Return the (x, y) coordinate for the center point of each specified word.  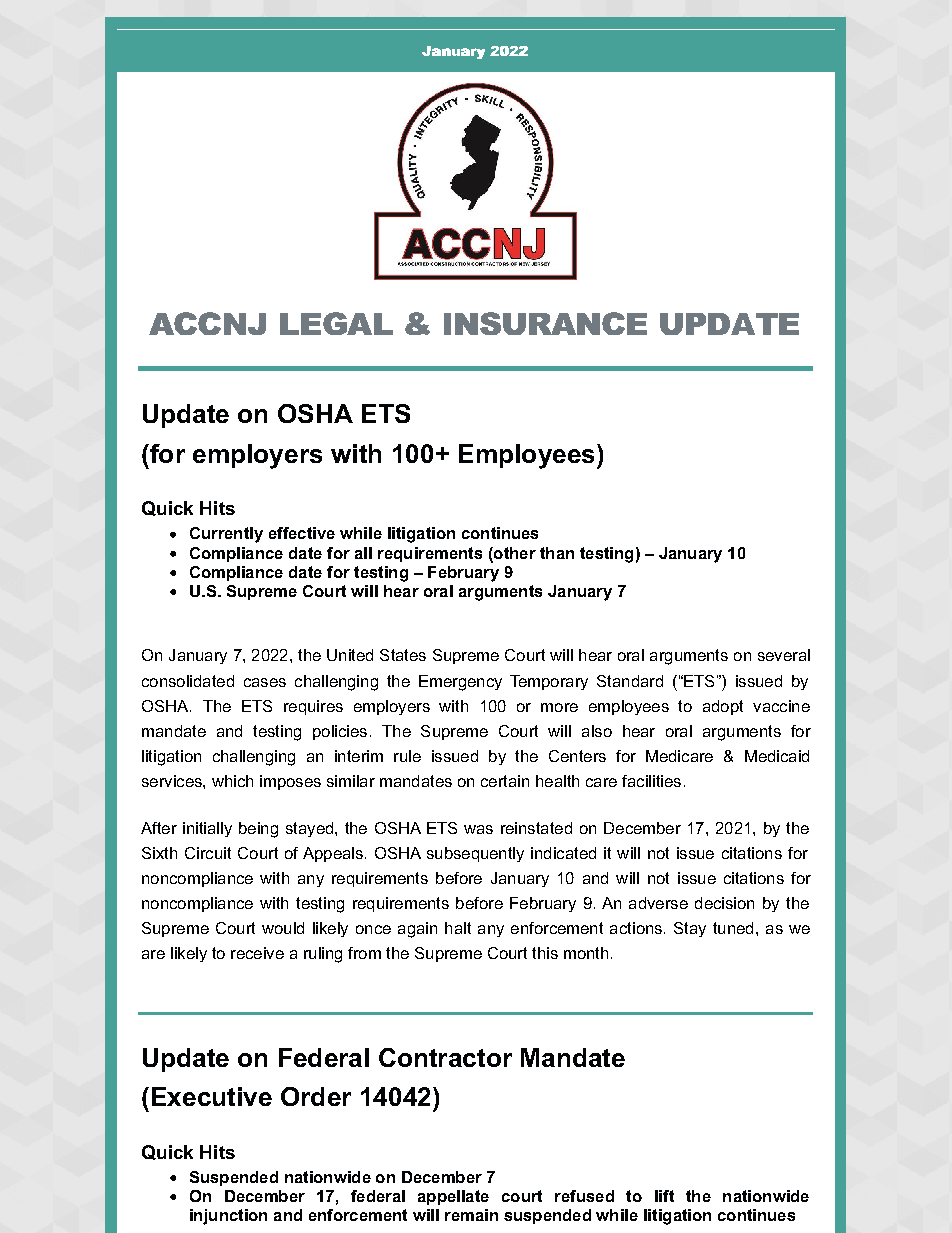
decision (724, 903)
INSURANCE (545, 323)
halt (458, 928)
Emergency (460, 683)
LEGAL (336, 323)
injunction (228, 1217)
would (283, 928)
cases (265, 682)
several (784, 655)
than (557, 553)
